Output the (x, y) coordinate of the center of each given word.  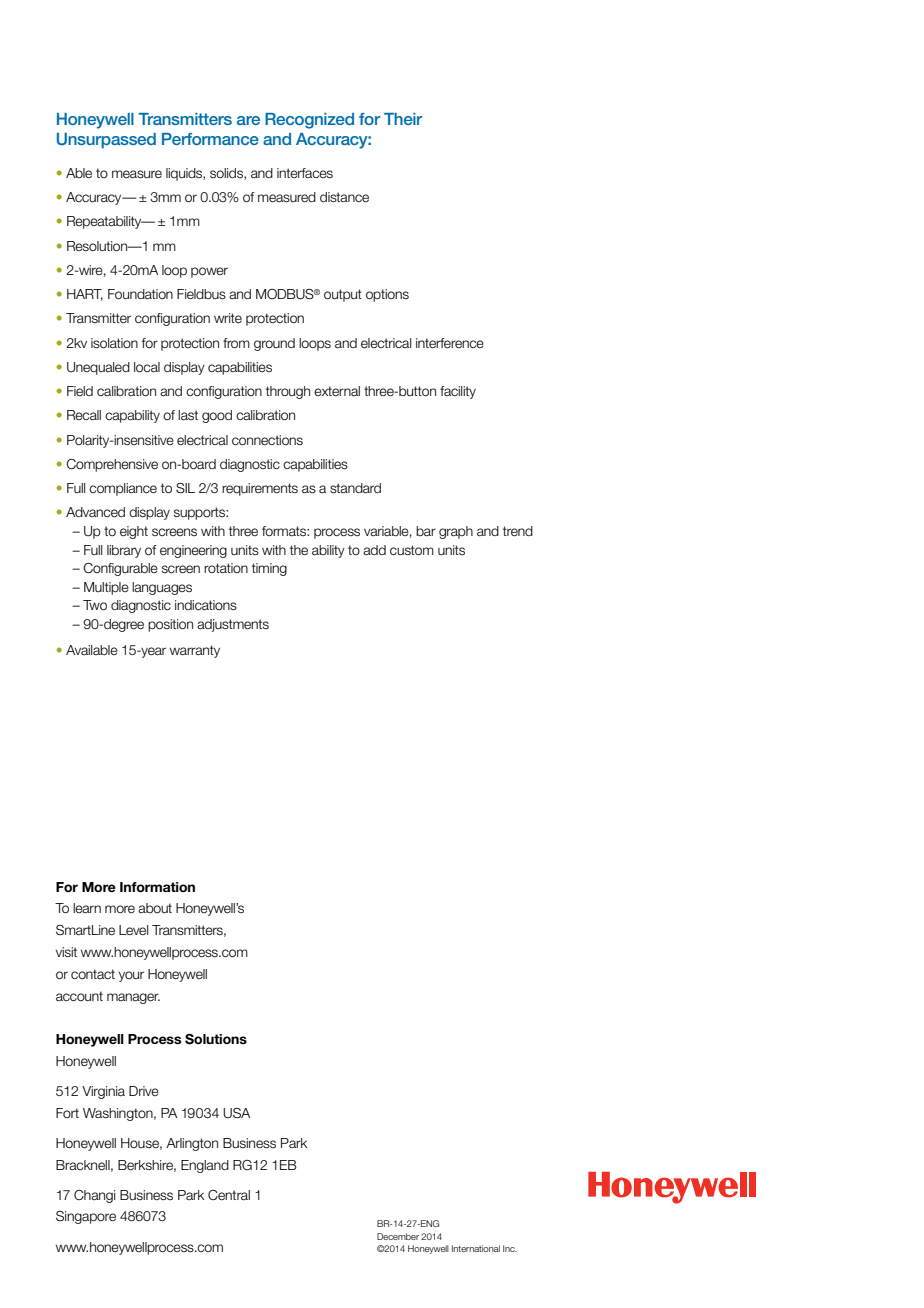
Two (95, 605)
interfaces (305, 173)
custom (412, 550)
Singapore (86, 1217)
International (476, 1248)
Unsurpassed (106, 140)
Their (403, 119)
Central (229, 1195)
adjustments (233, 625)
